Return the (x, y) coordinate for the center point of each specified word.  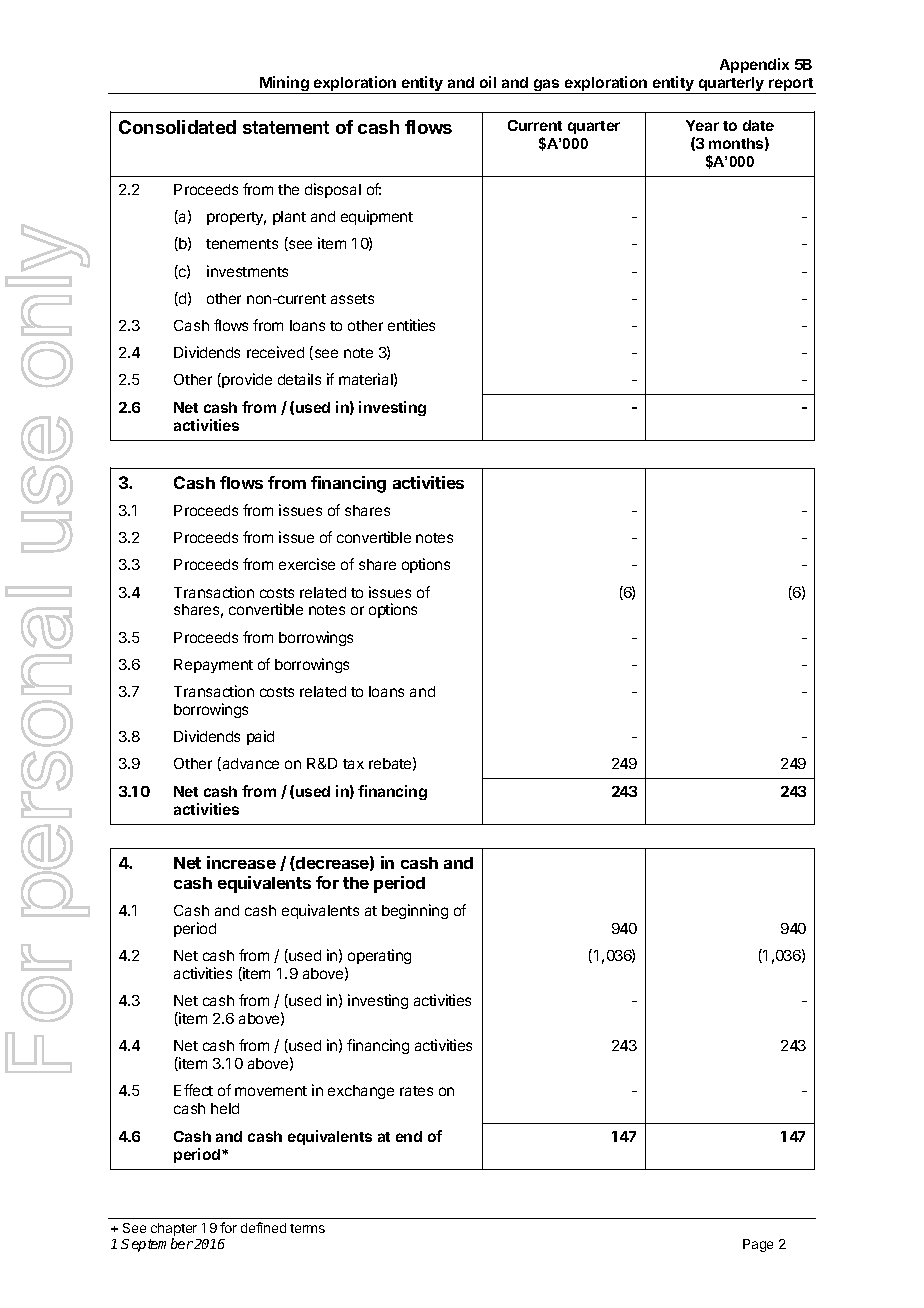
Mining (284, 85)
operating (379, 956)
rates (416, 1091)
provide (246, 380)
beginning (415, 911)
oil (488, 82)
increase (241, 862)
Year (702, 125)
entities (411, 325)
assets (352, 299)
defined (263, 1227)
